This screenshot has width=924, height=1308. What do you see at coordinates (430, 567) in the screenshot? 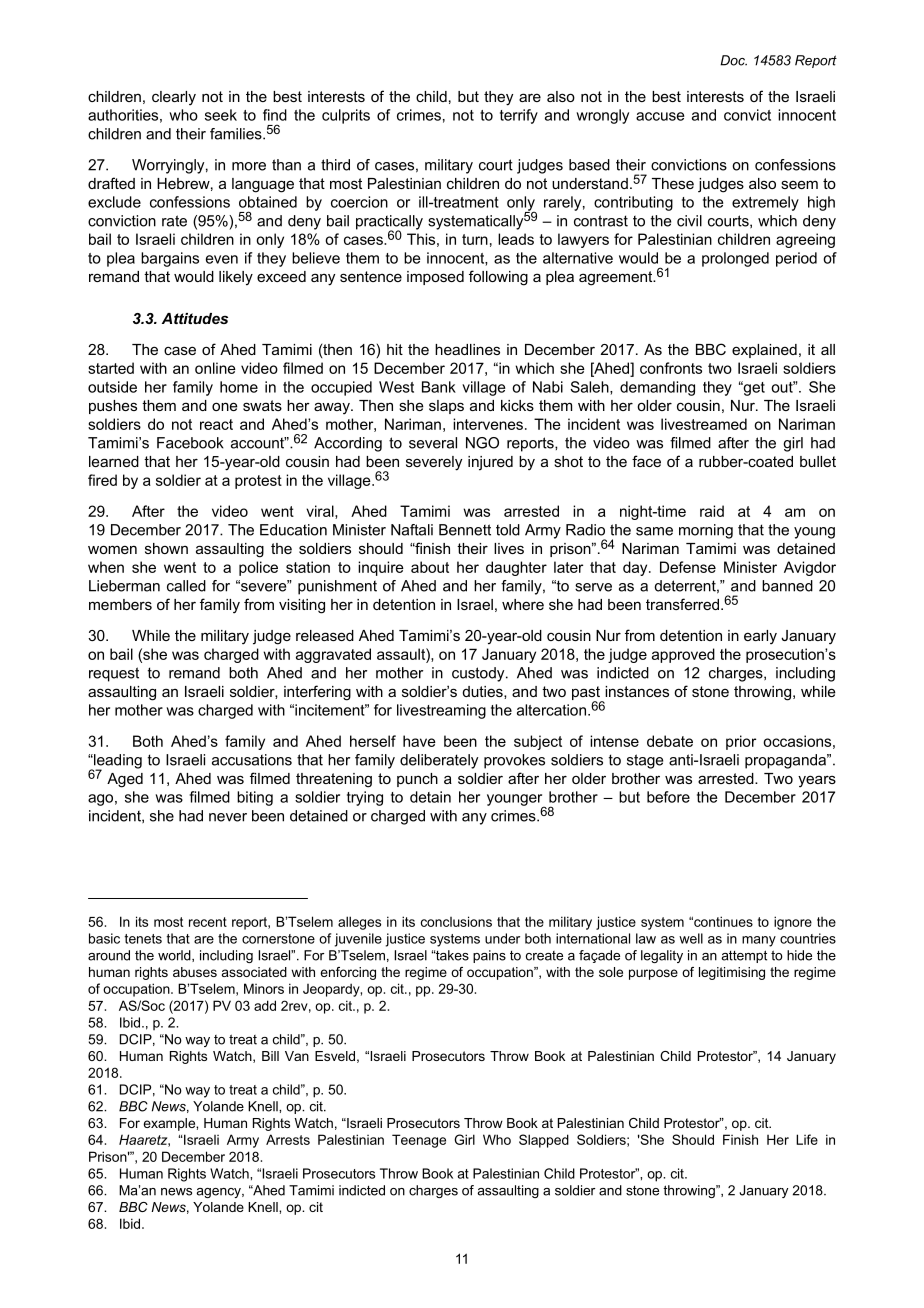
I see `about` at bounding box center [430, 567].
